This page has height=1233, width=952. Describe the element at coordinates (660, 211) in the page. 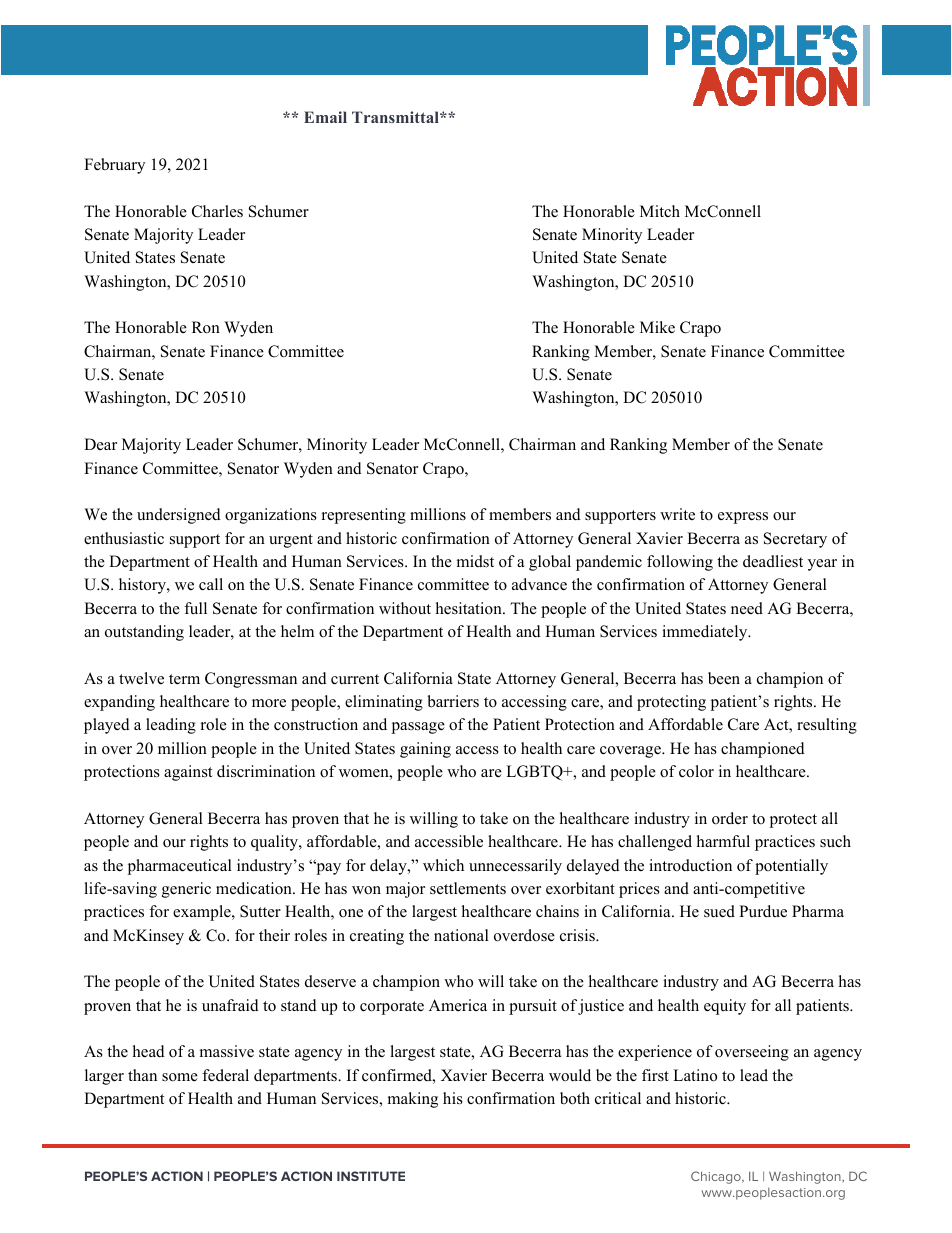

I see `Mitch` at that location.
